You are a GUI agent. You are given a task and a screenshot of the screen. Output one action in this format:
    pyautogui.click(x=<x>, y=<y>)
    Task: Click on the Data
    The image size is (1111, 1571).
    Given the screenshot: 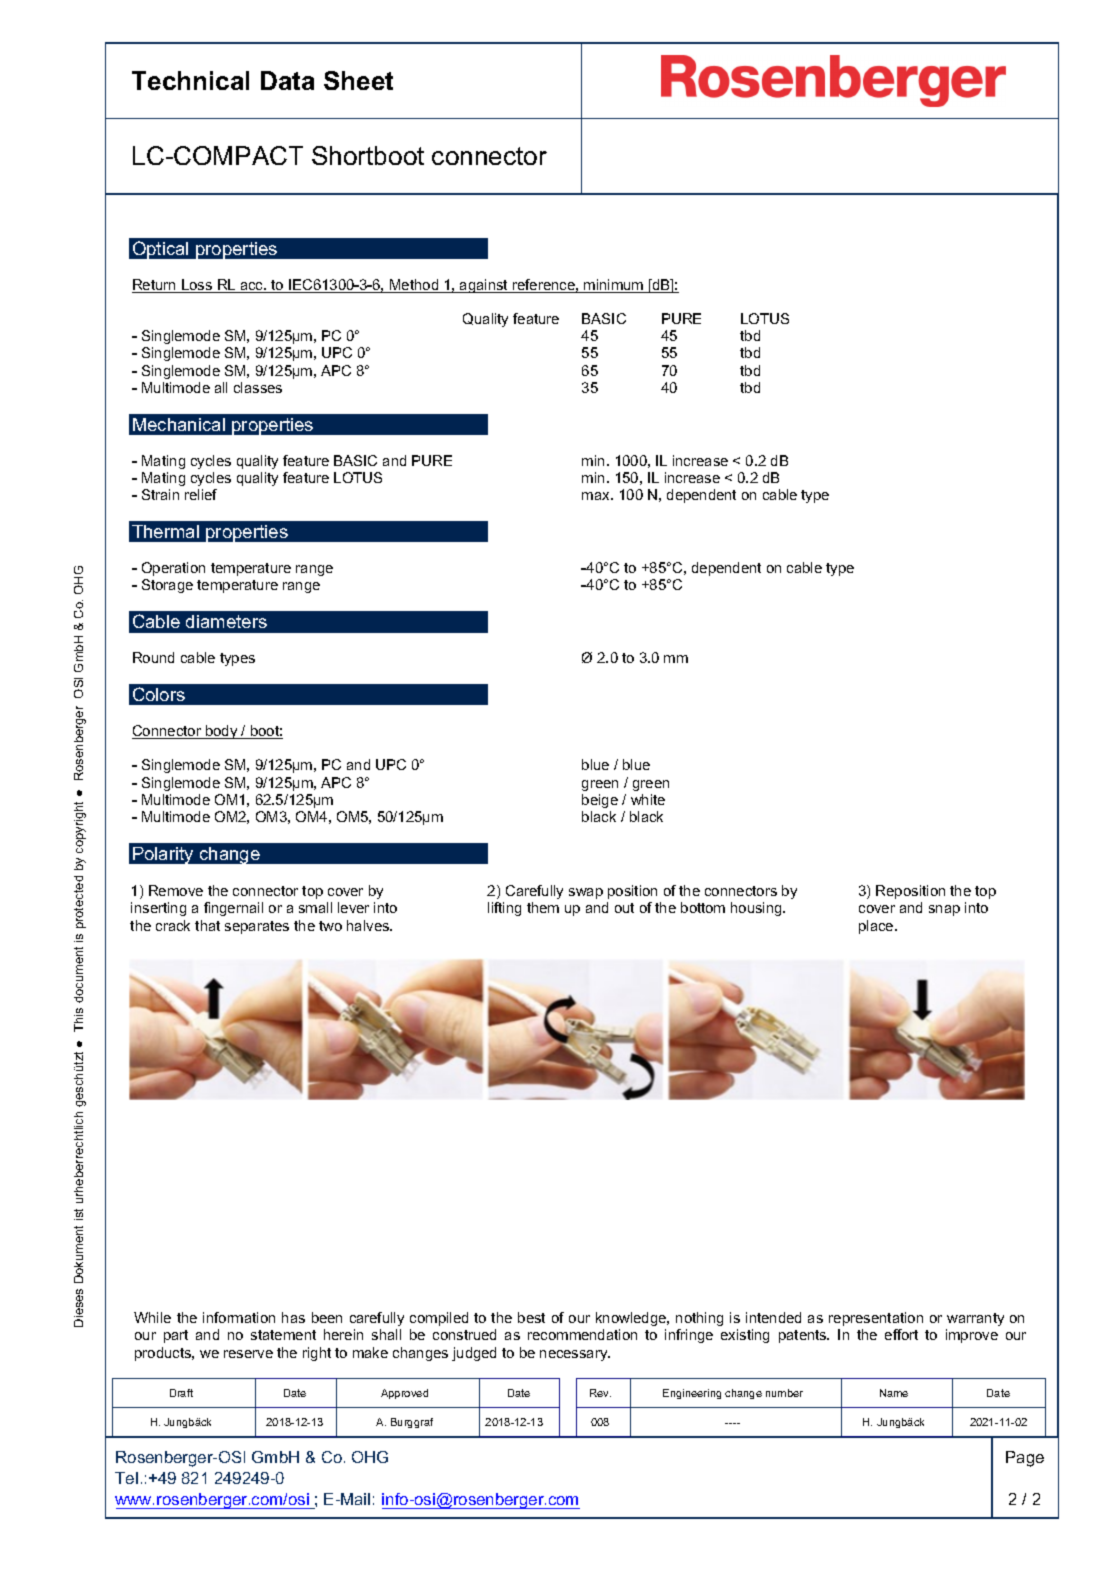 What is the action you would take?
    pyautogui.click(x=287, y=80)
